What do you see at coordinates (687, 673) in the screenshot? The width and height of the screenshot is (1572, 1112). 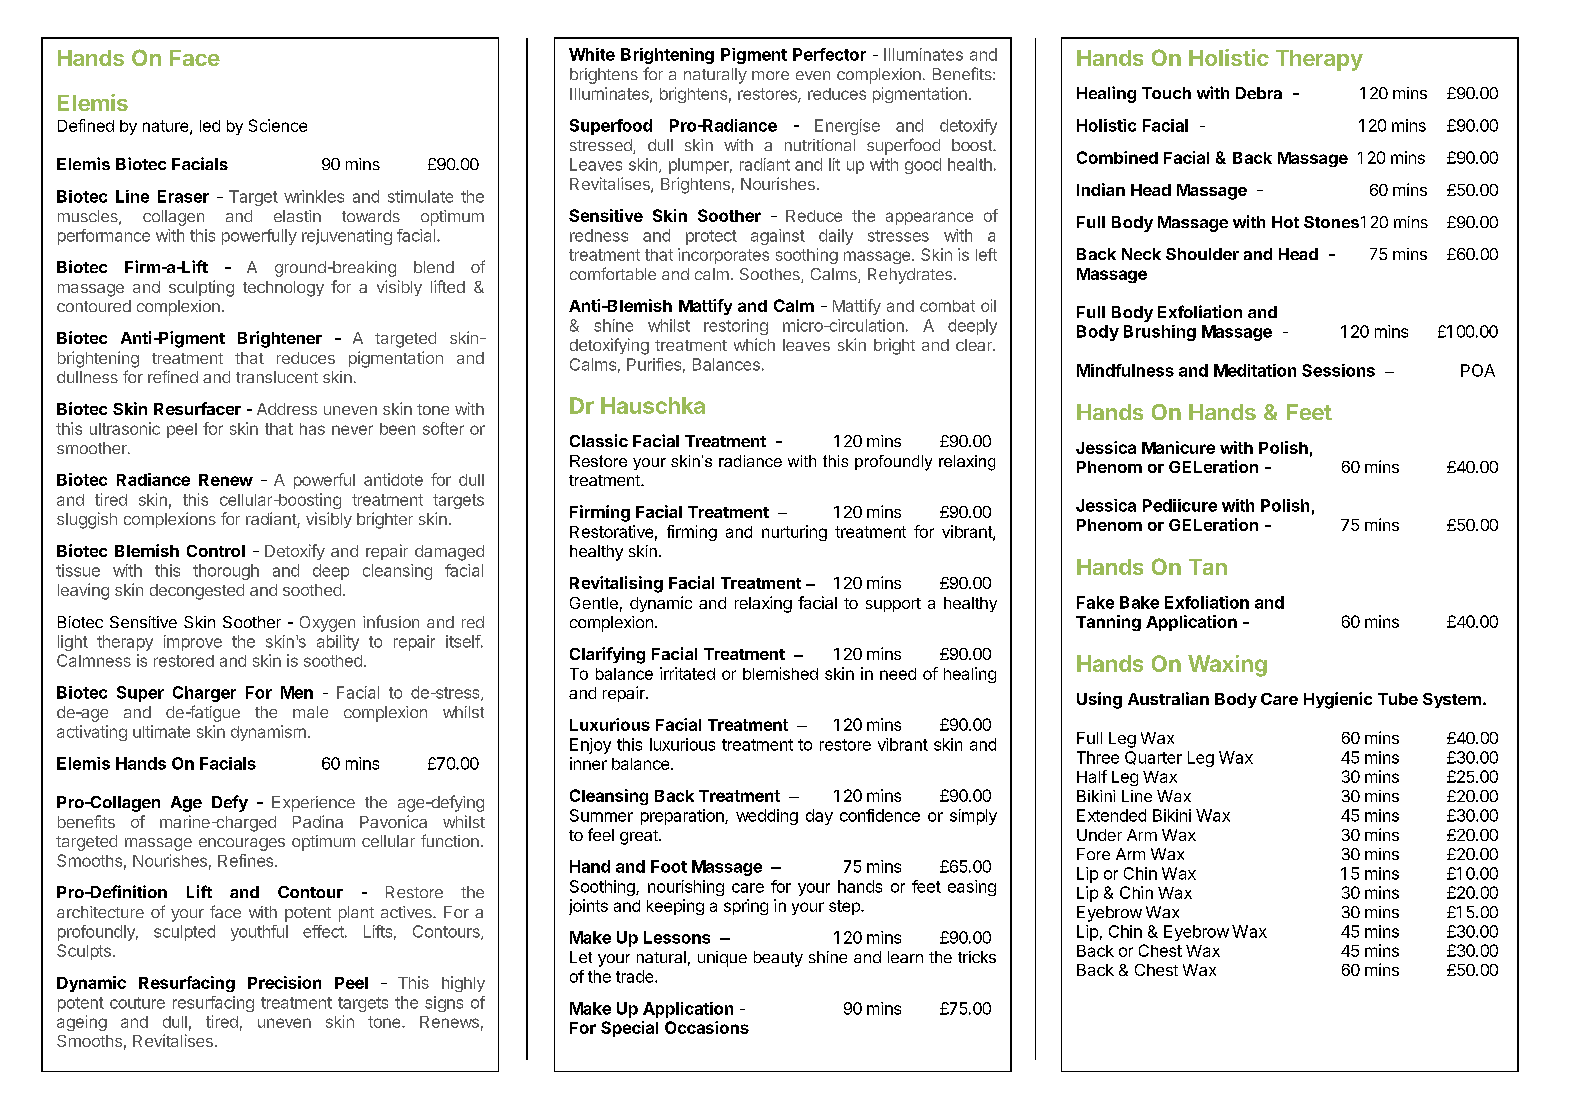 I see `irritated` at bounding box center [687, 673].
